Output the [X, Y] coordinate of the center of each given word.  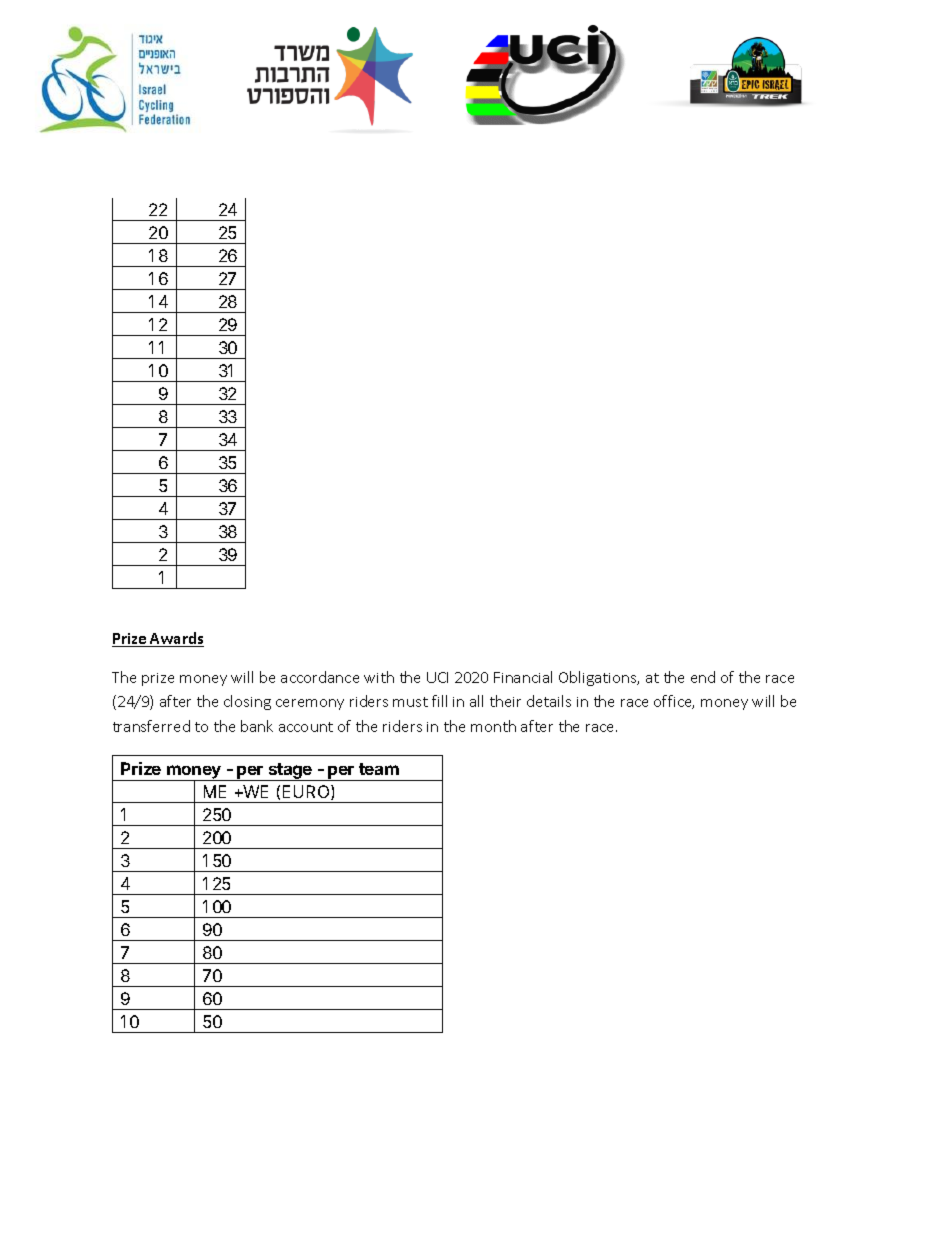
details [549, 701]
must [410, 702]
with [379, 677]
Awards [176, 639]
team [379, 769]
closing [247, 702]
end [703, 677]
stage [290, 772]
